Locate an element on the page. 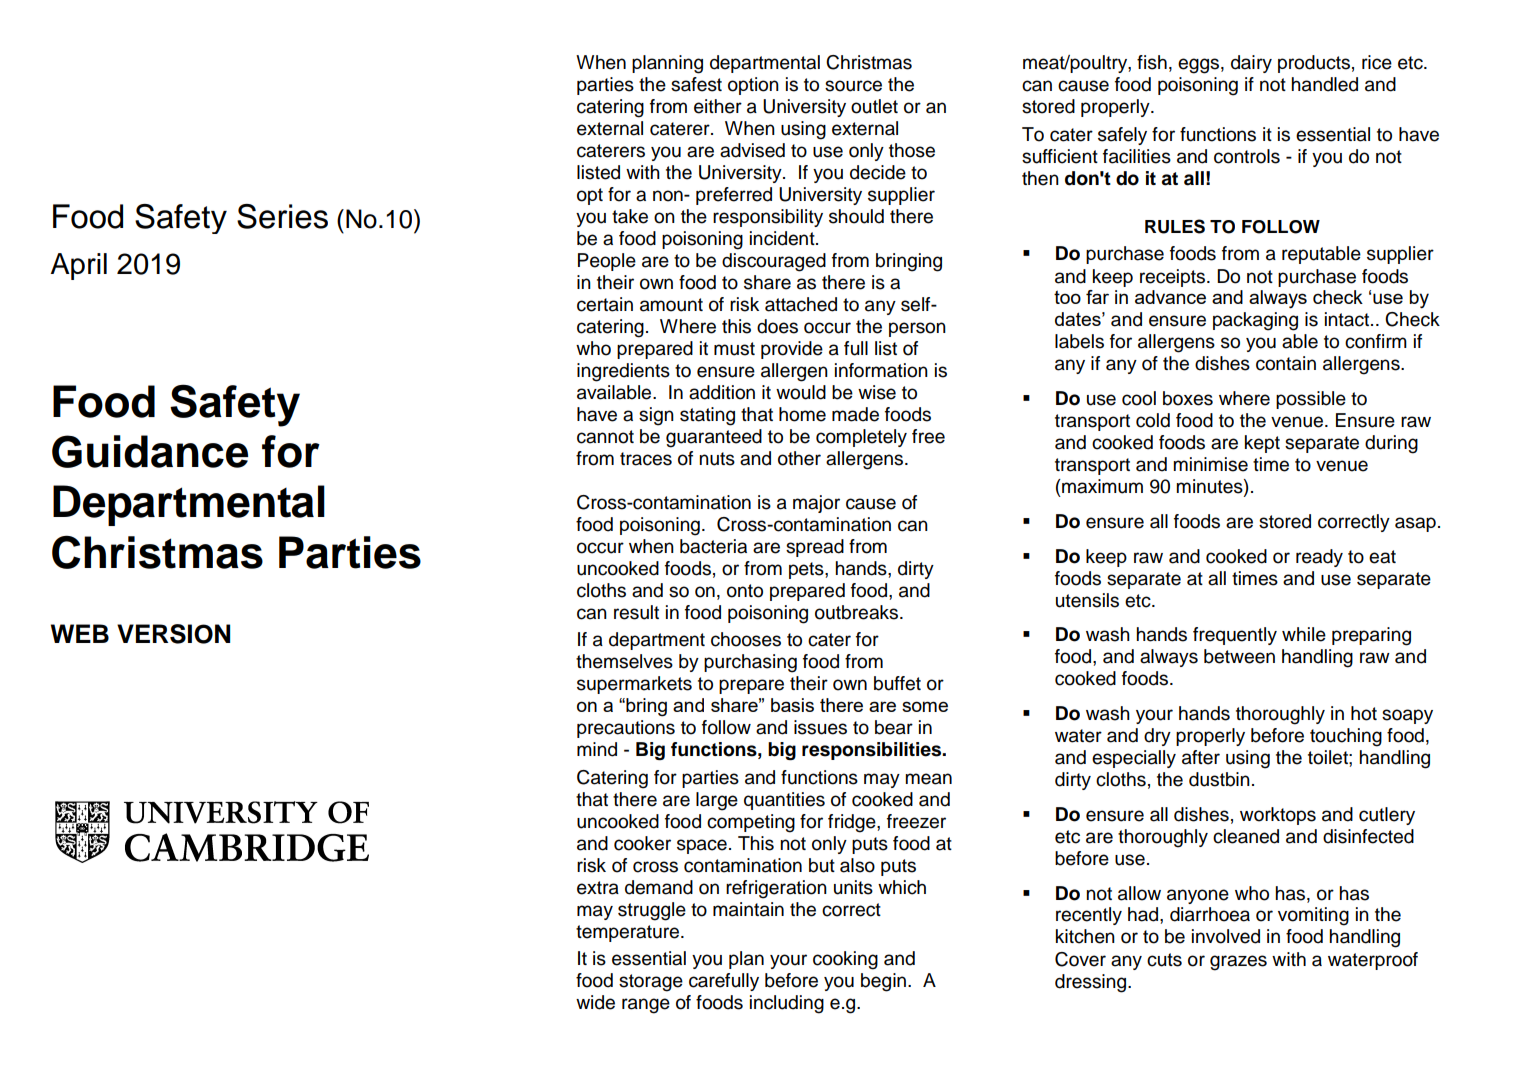  handled is located at coordinates (1324, 84).
